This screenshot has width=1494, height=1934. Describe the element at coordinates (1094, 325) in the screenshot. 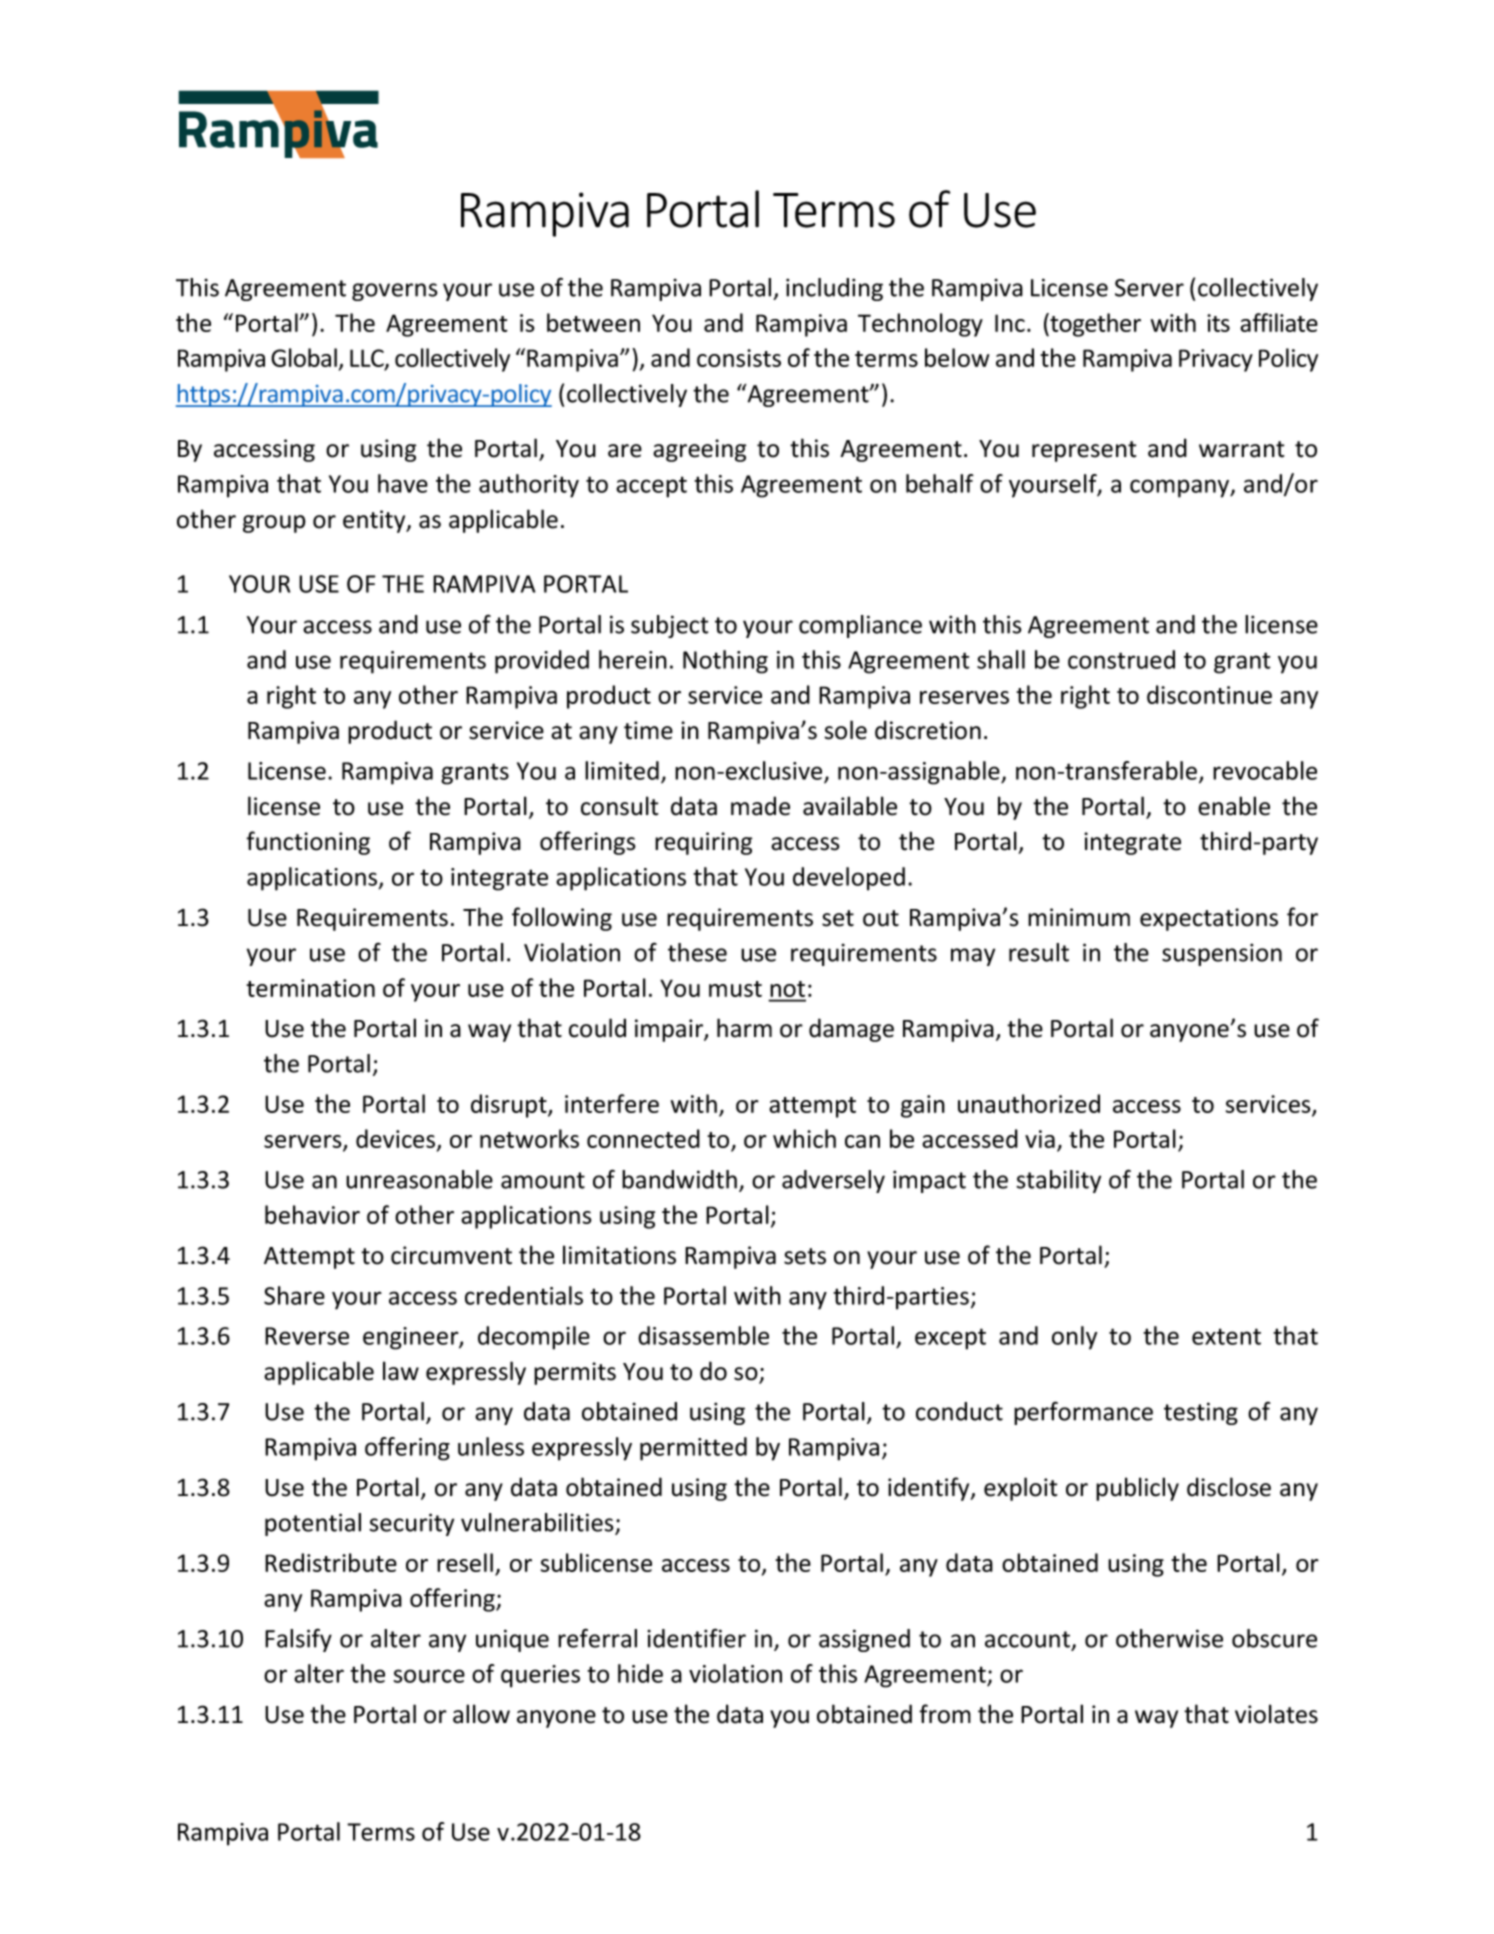

I see `together` at that location.
